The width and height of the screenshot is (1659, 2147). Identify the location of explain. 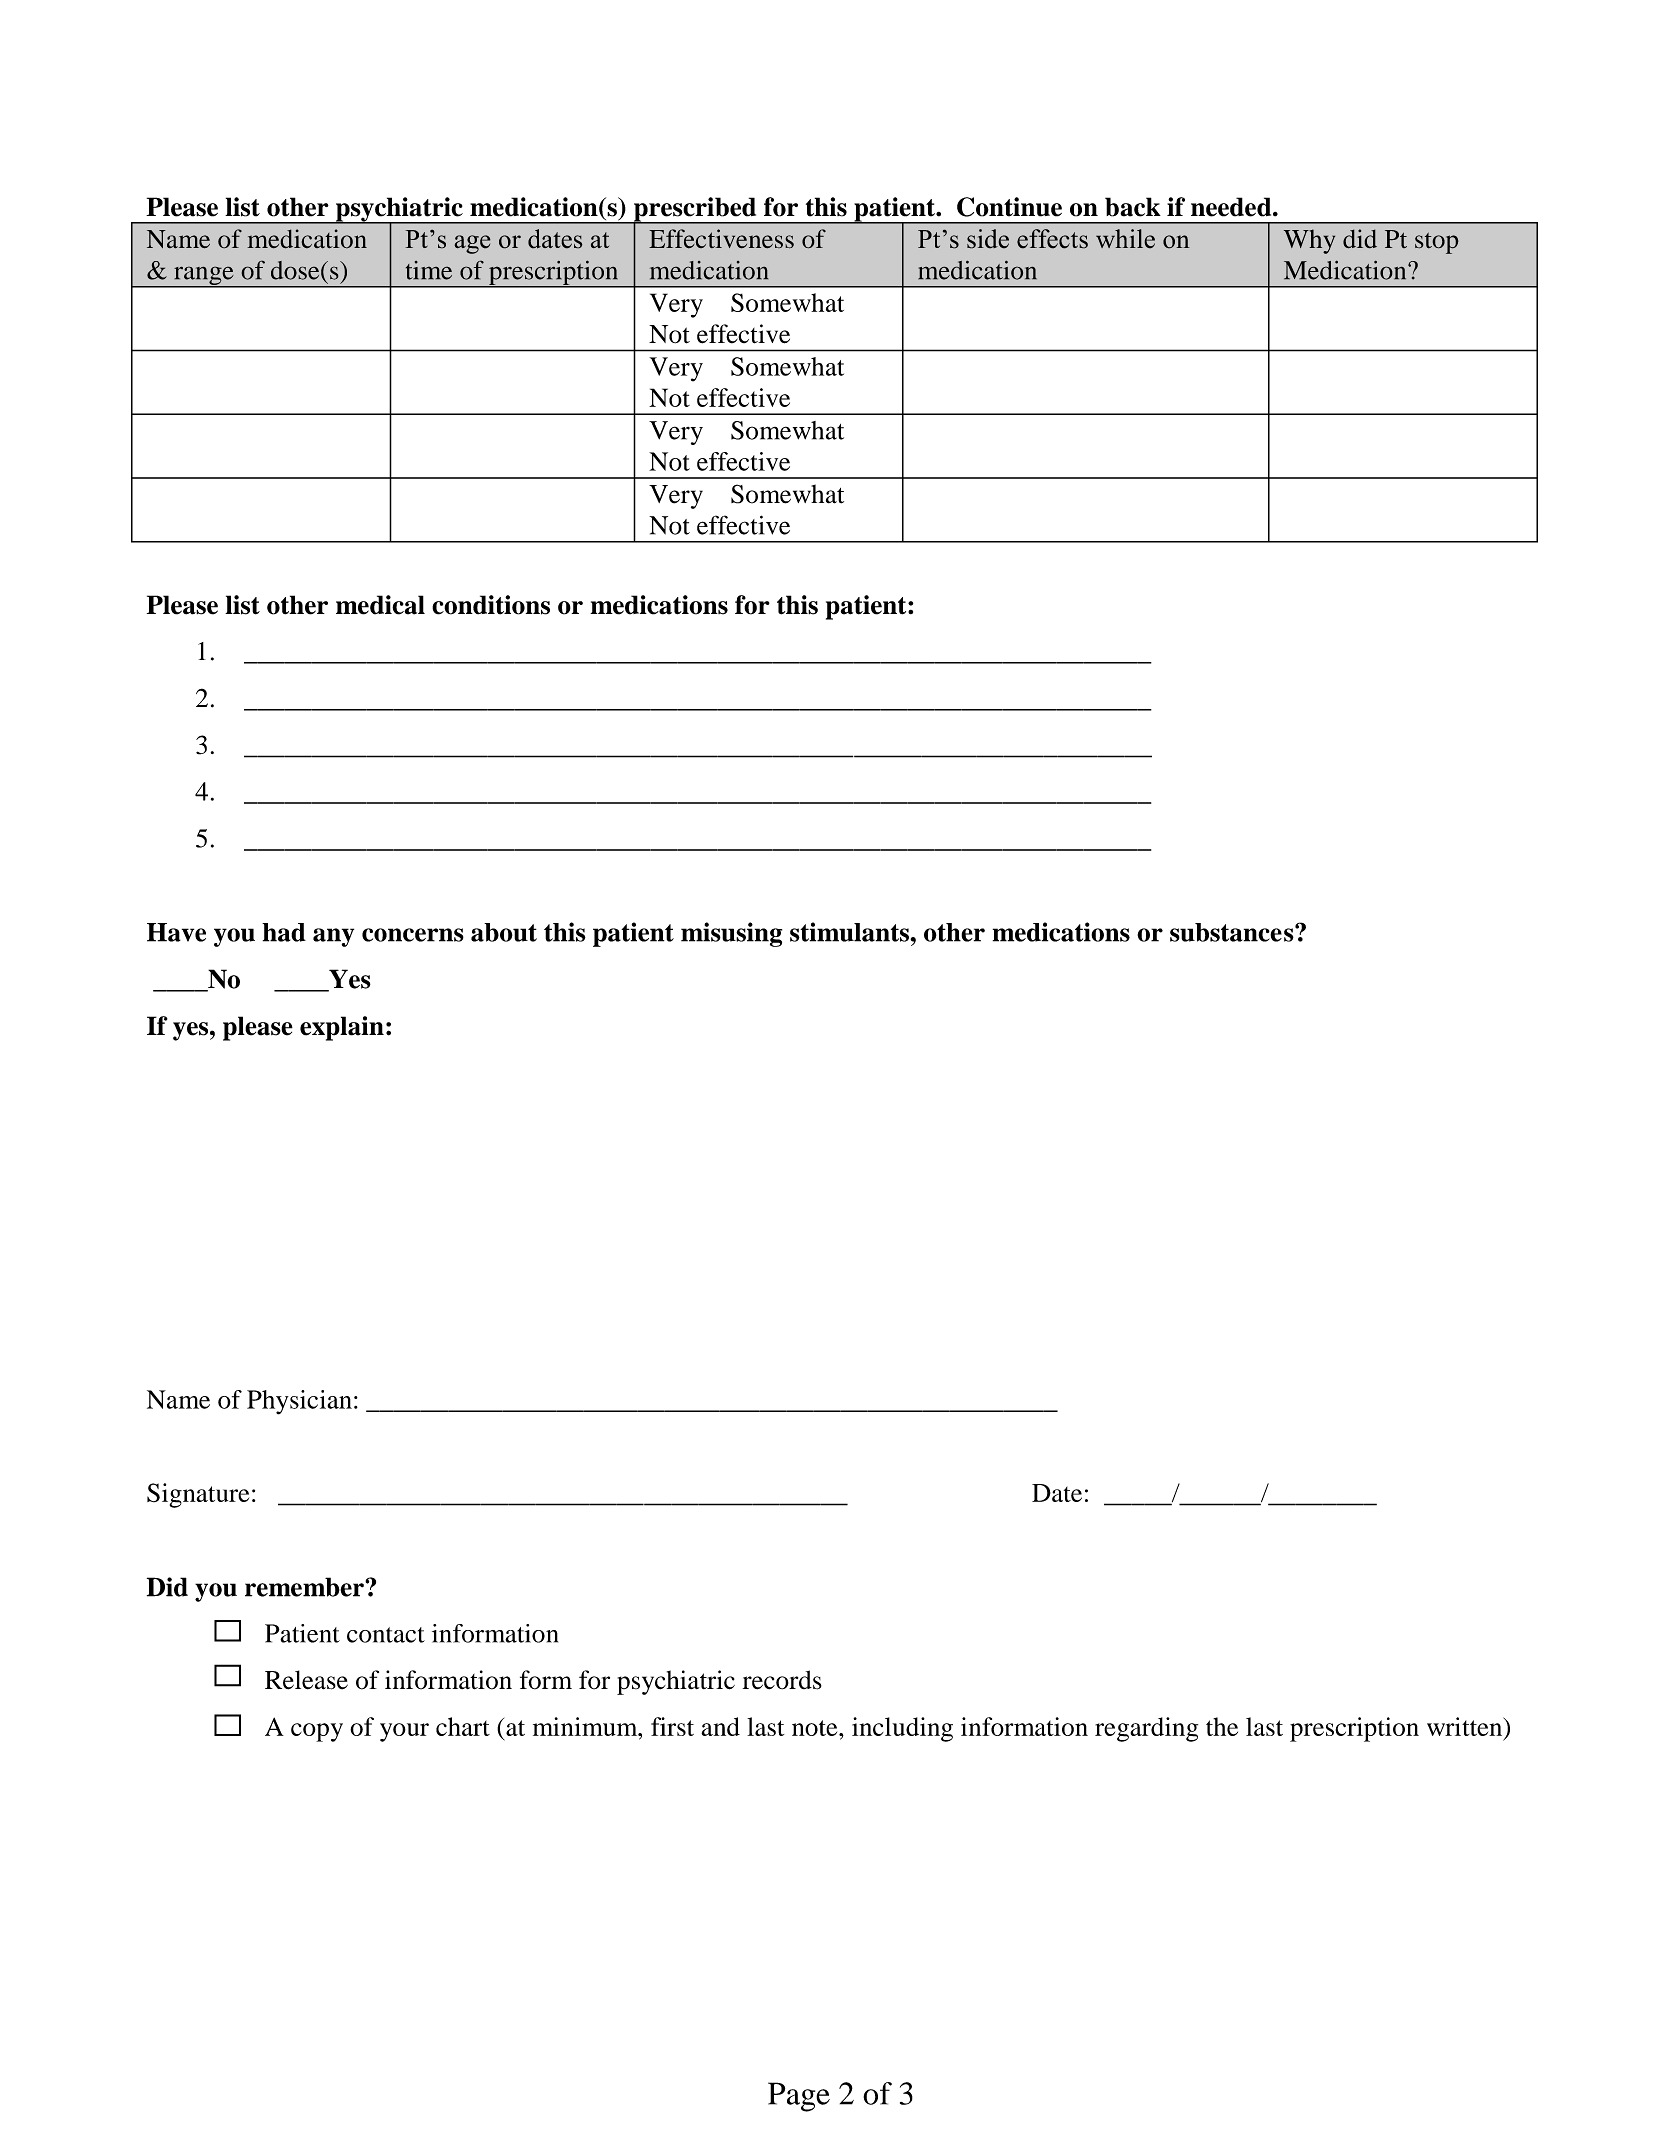
(342, 1028).
